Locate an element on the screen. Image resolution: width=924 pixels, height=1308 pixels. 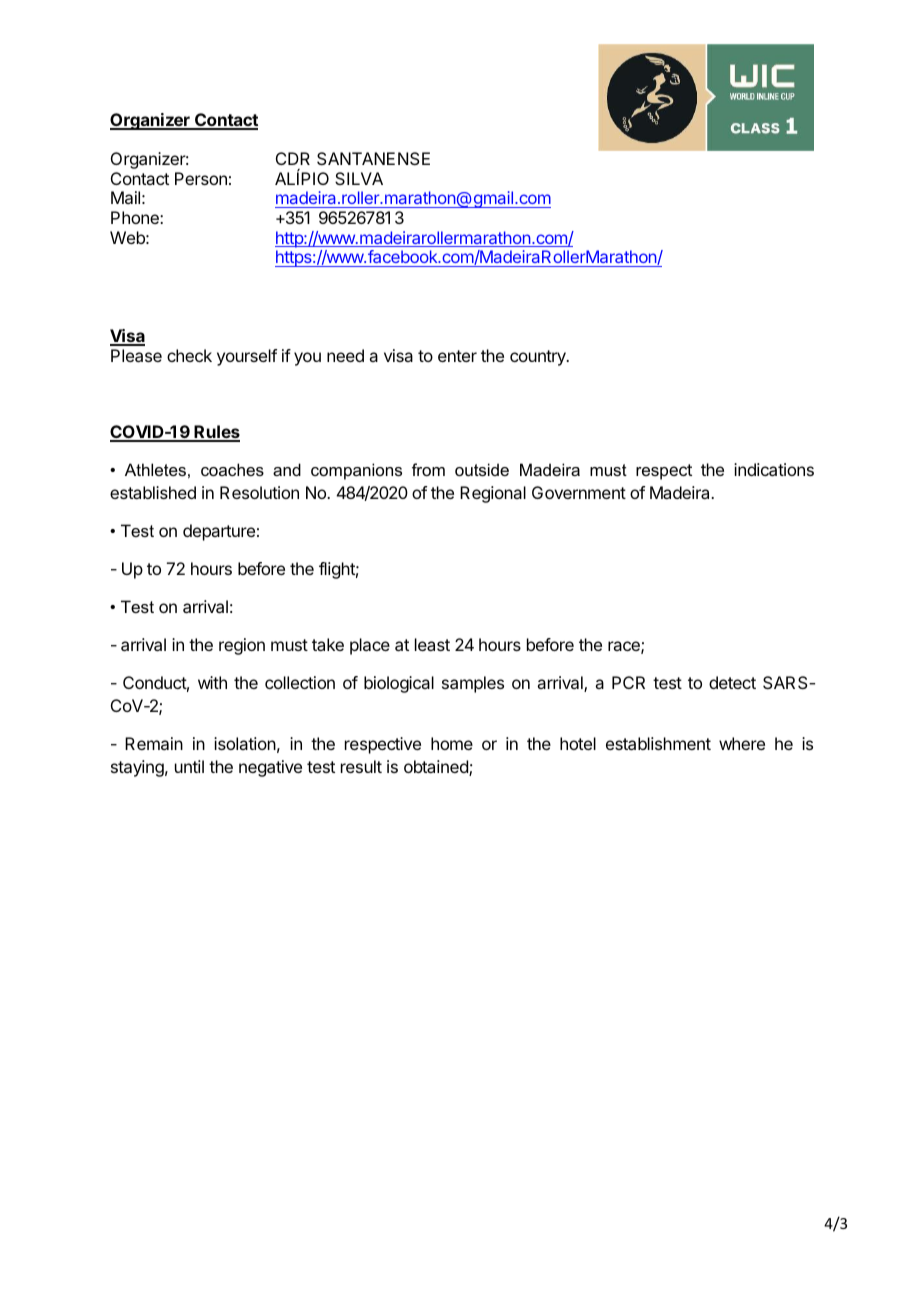
home is located at coordinates (452, 743).
